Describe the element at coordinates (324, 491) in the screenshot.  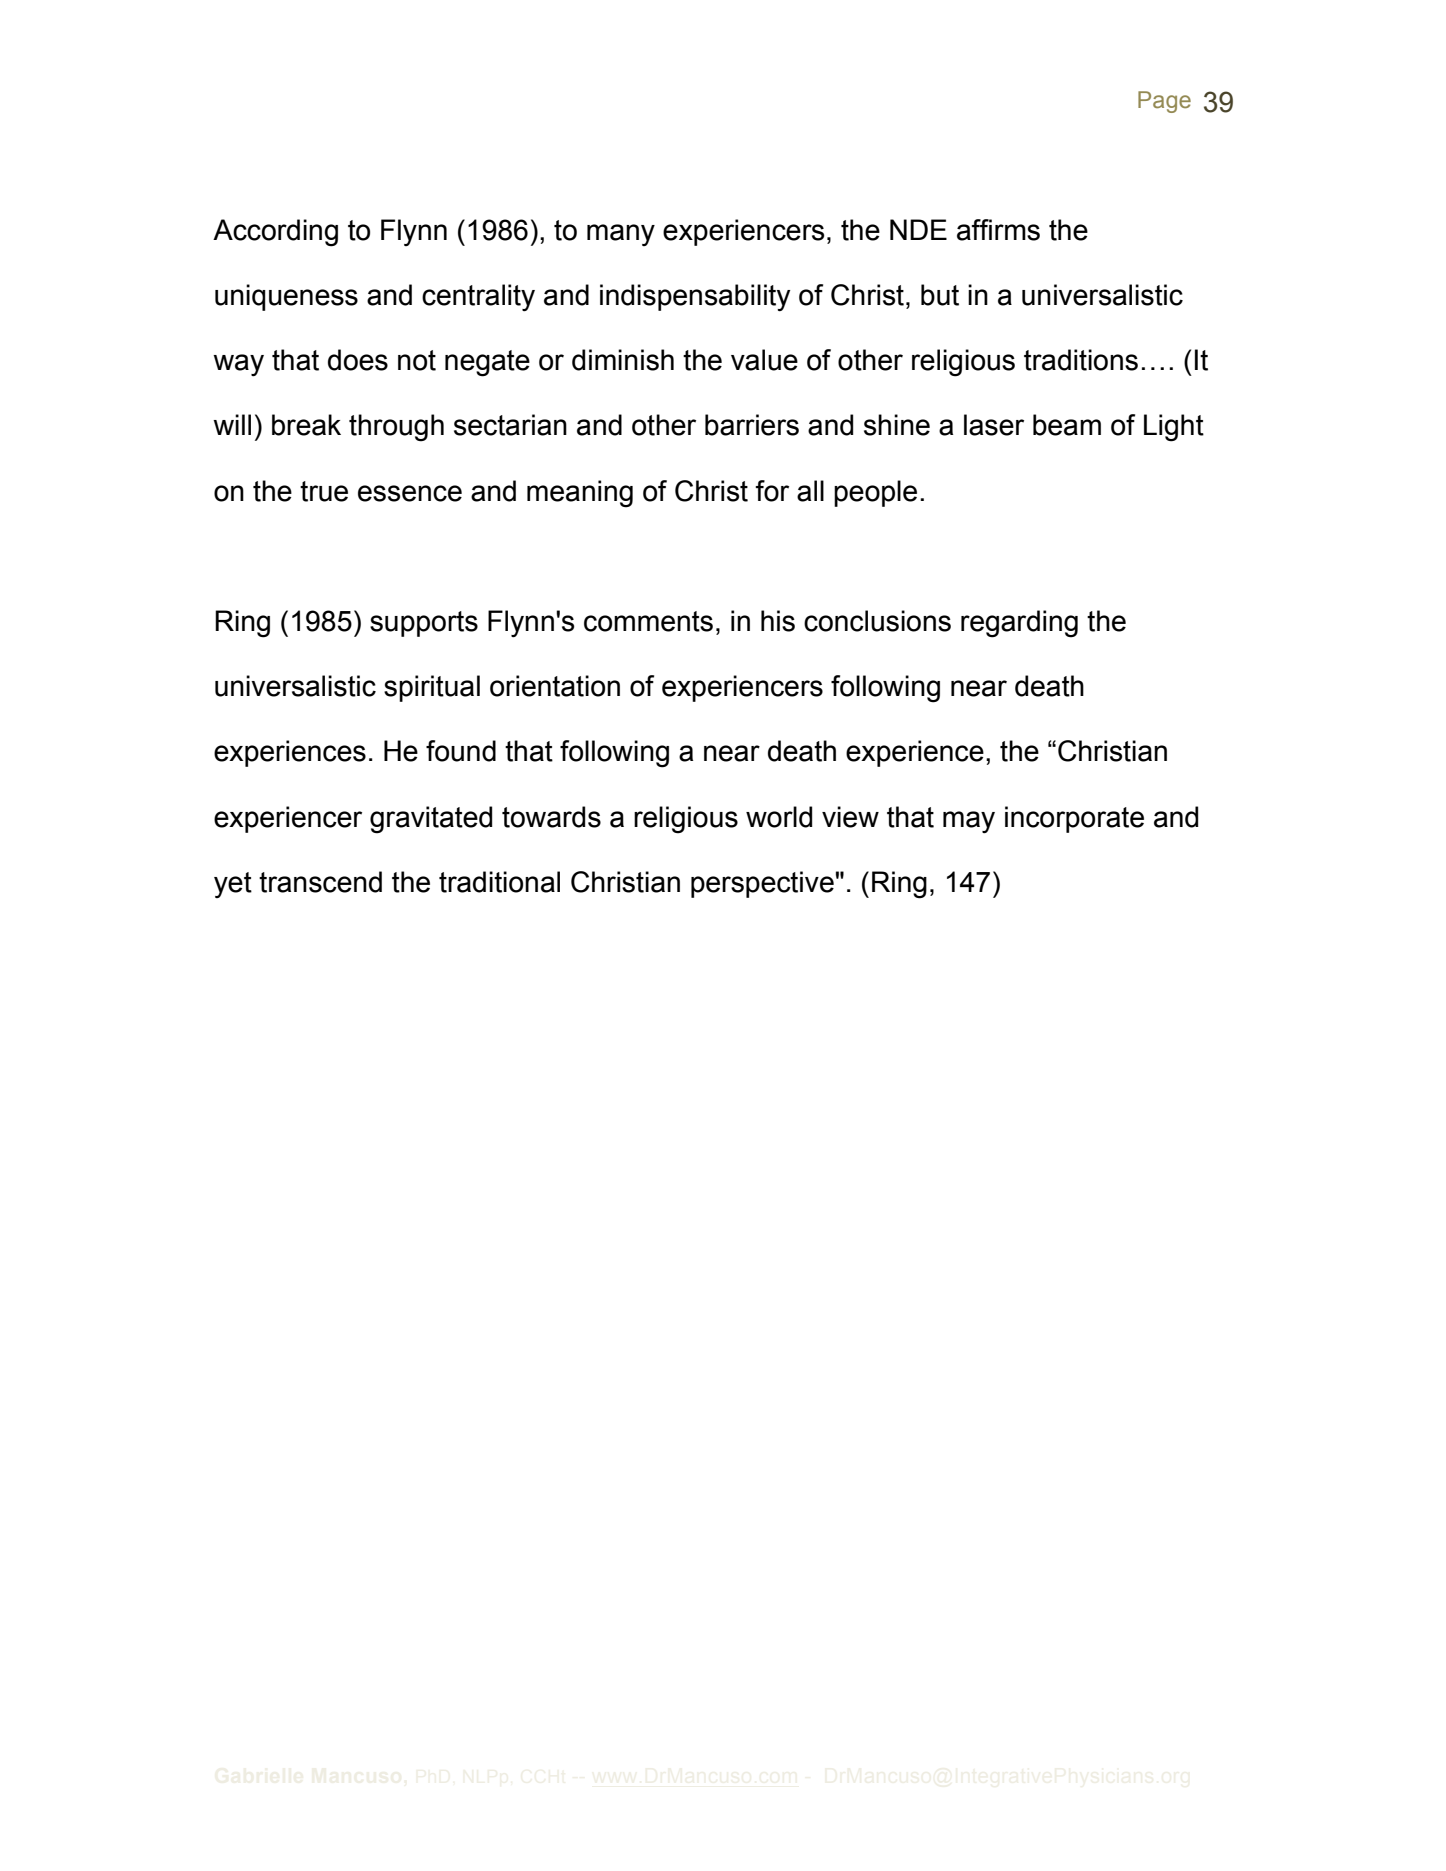
I see `true` at that location.
